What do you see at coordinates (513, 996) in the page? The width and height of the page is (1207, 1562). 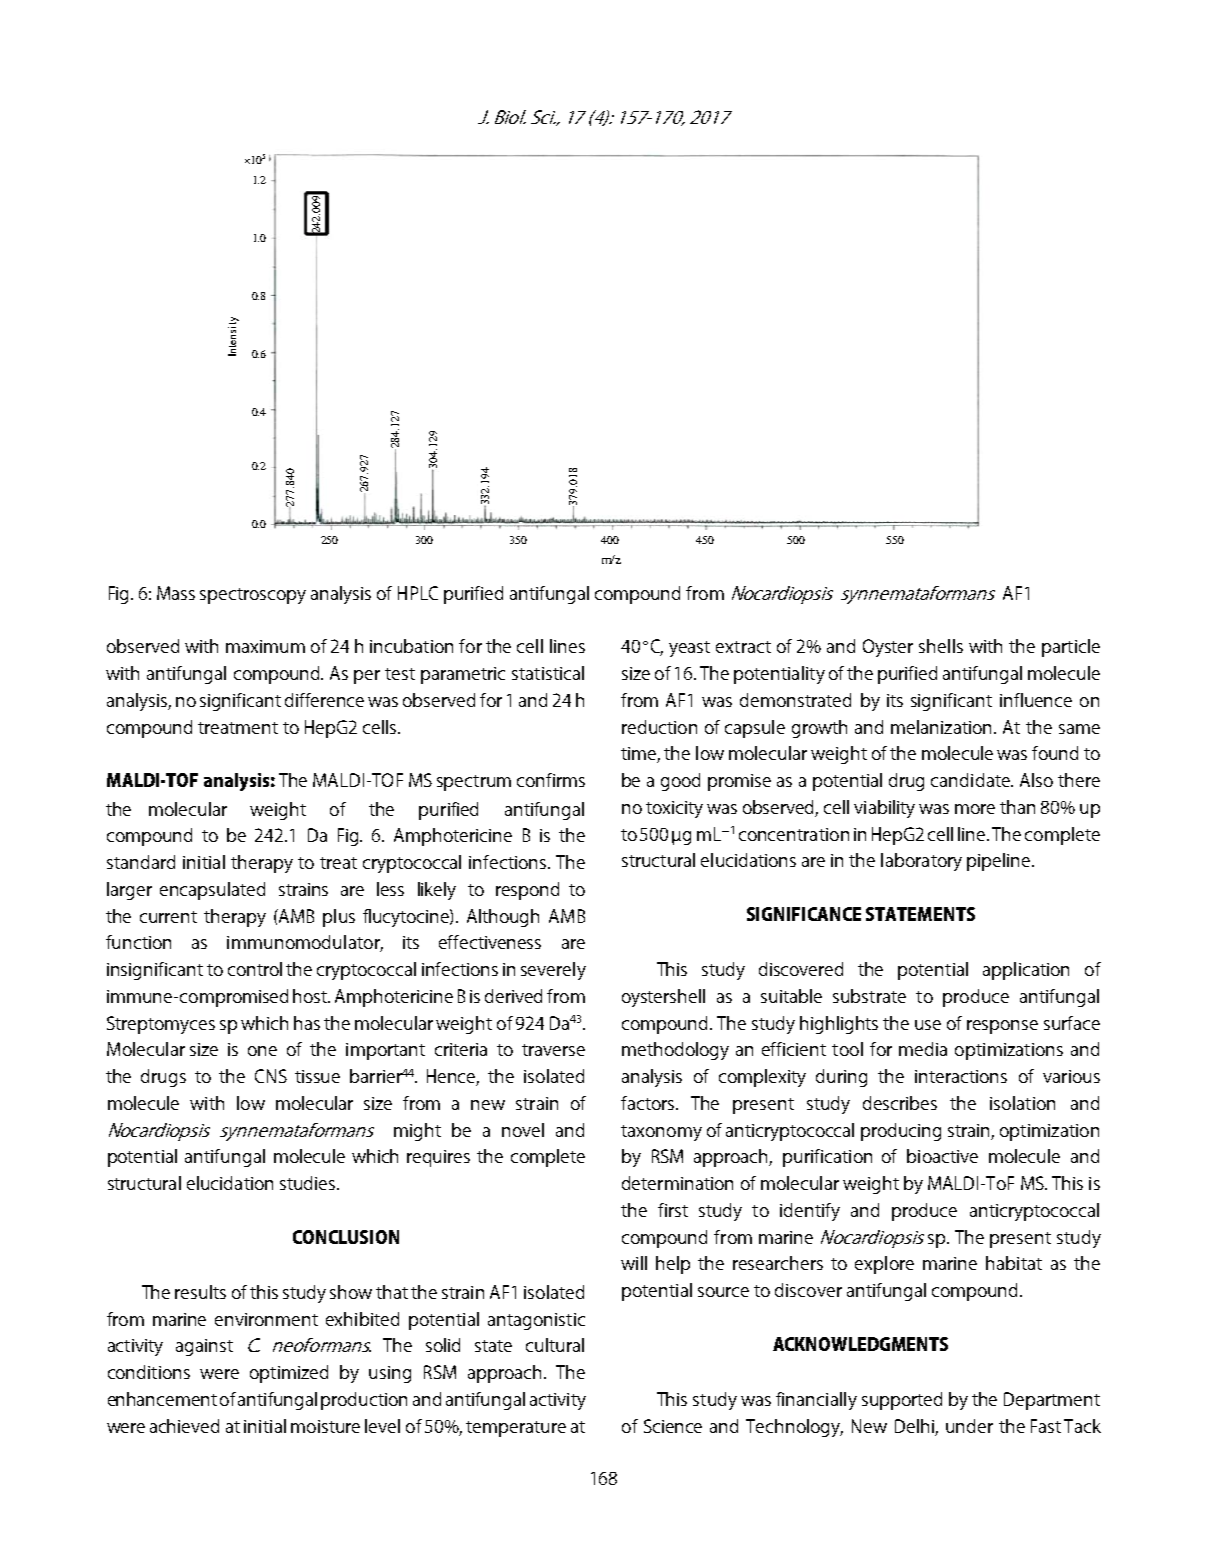 I see `derived` at bounding box center [513, 996].
